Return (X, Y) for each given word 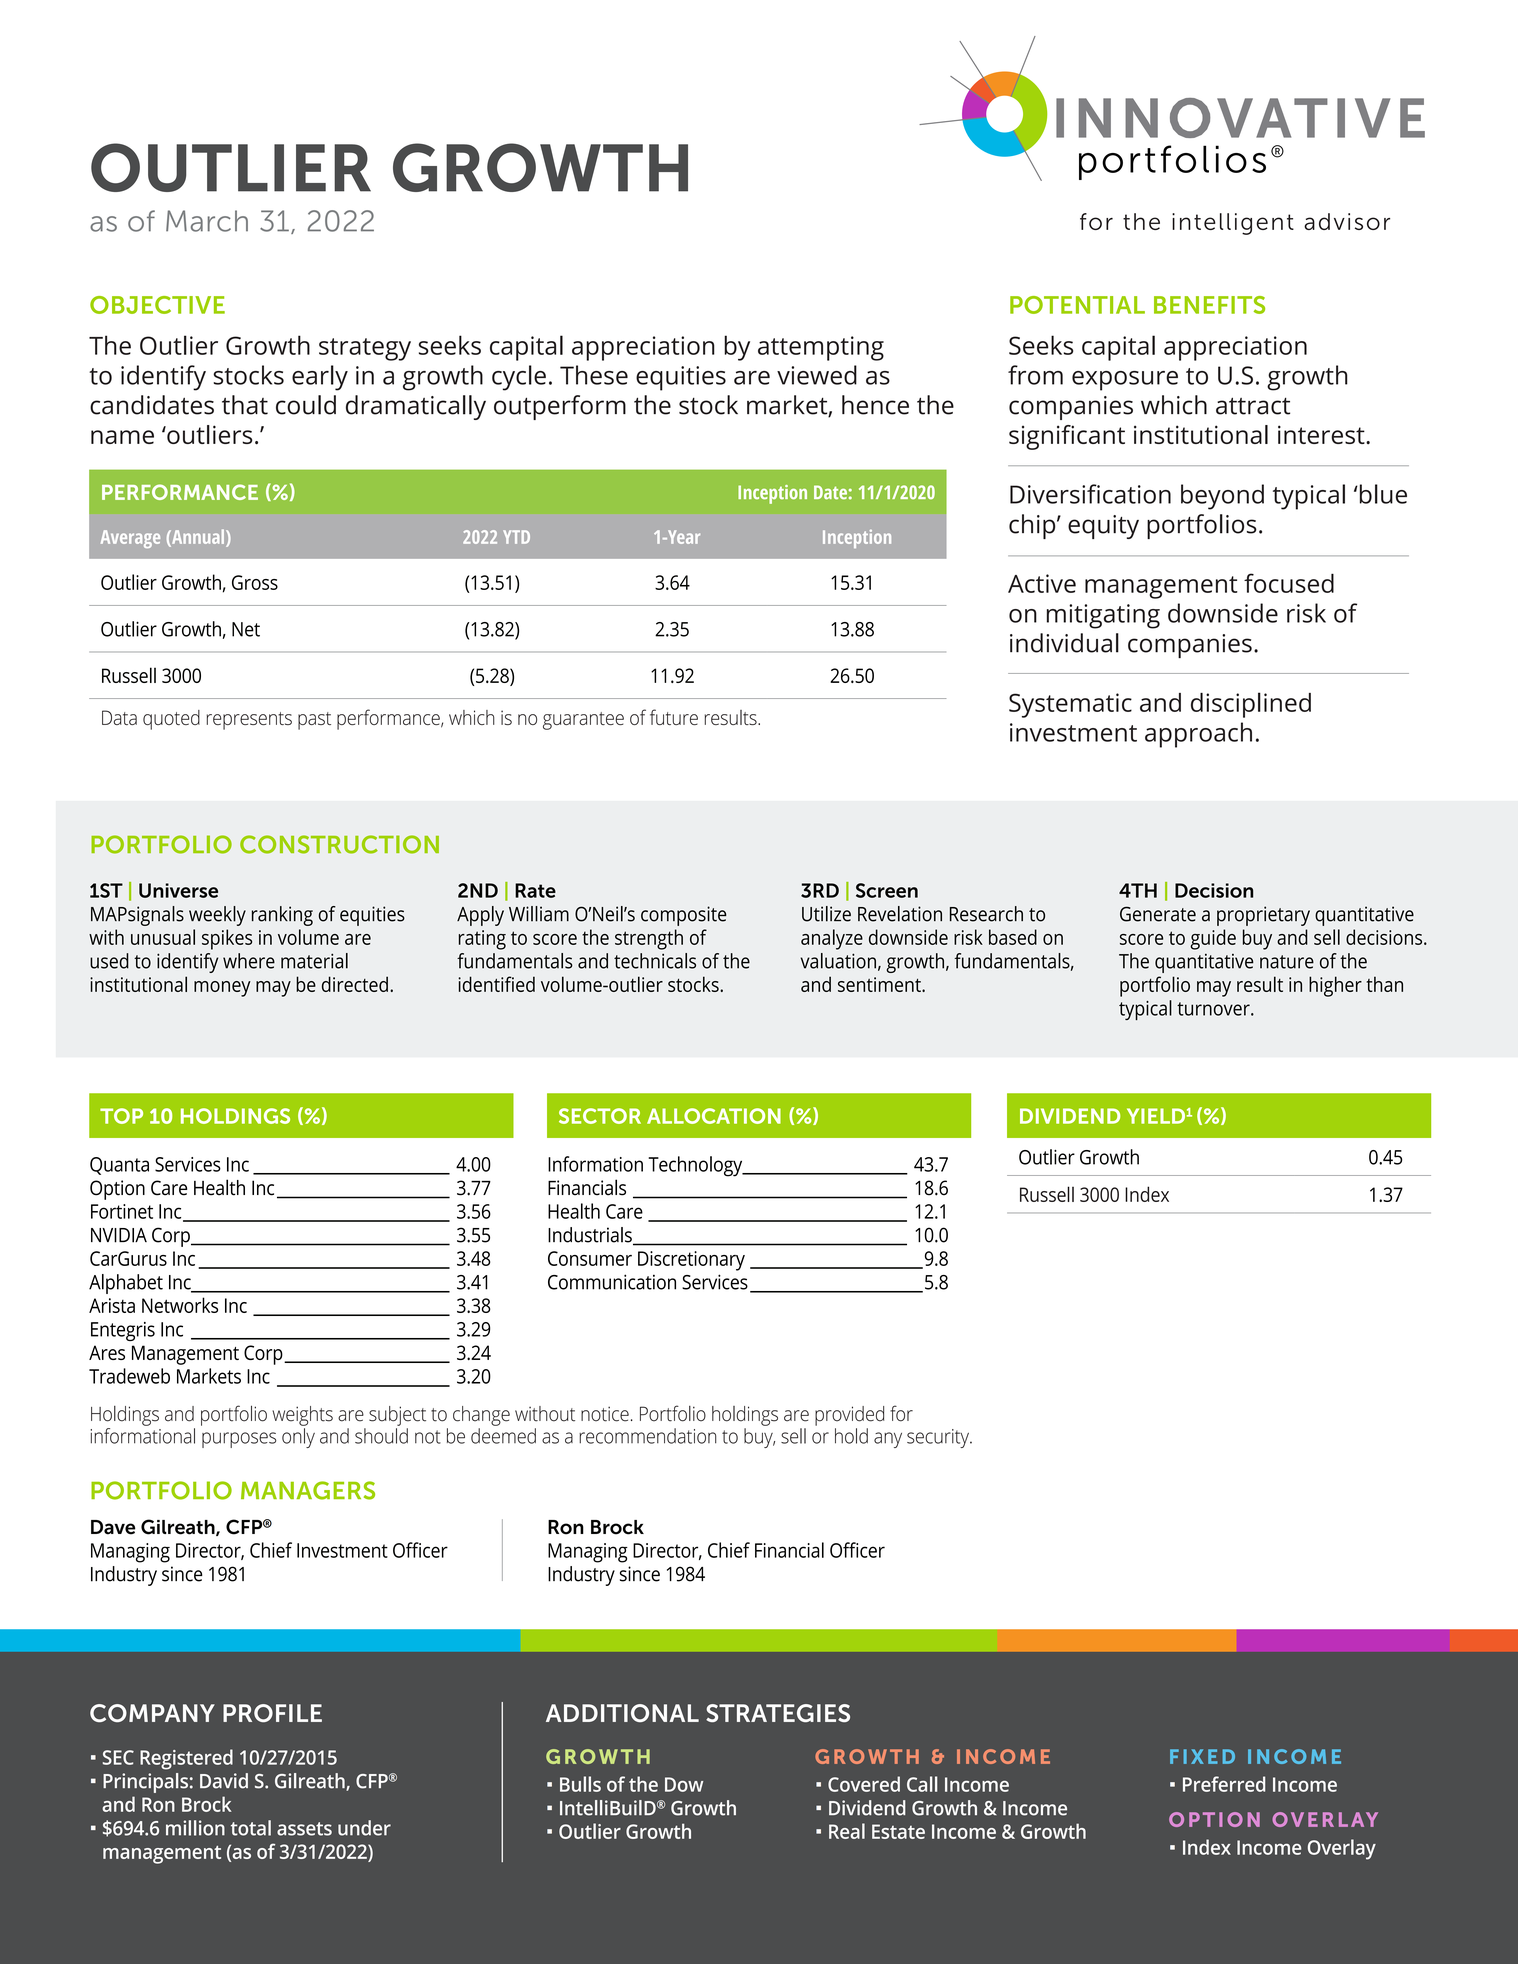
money (222, 989)
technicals (655, 961)
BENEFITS (1209, 305)
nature (1287, 962)
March (207, 221)
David (224, 1781)
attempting (821, 348)
